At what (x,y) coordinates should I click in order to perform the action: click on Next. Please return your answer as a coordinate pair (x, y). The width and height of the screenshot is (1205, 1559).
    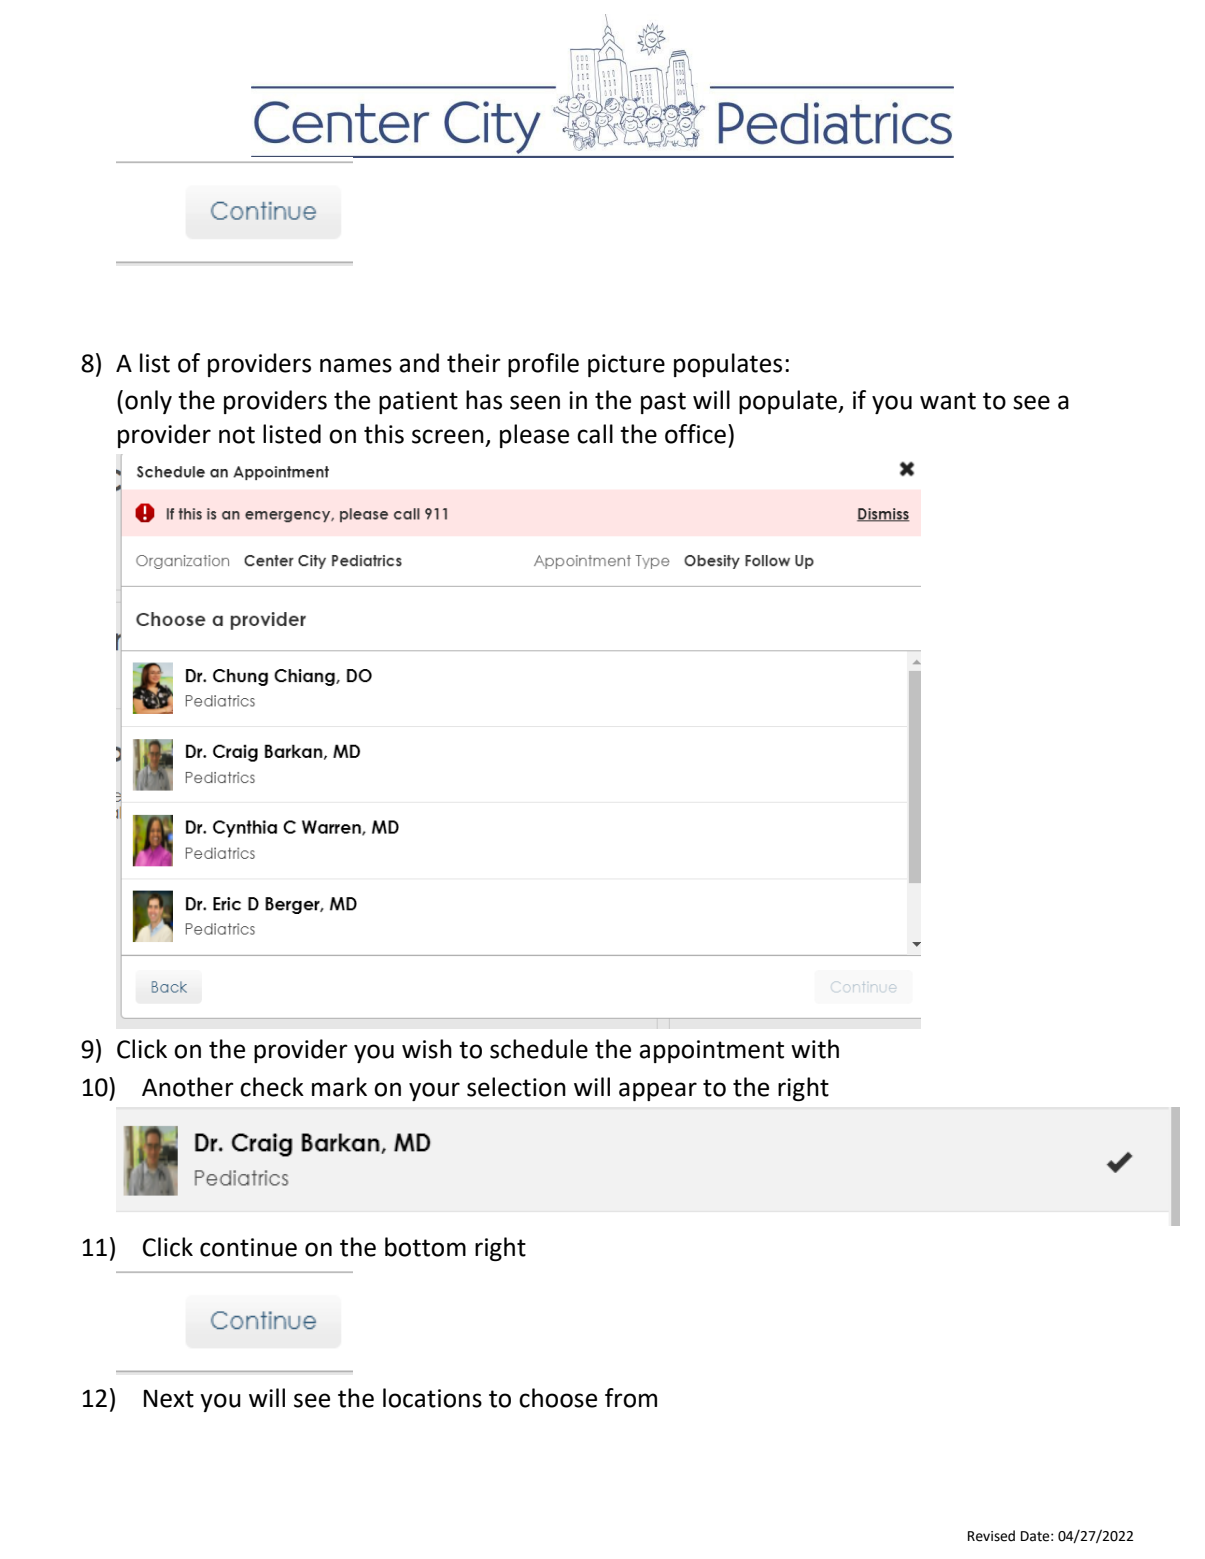
    Looking at the image, I should click on (169, 1398).
